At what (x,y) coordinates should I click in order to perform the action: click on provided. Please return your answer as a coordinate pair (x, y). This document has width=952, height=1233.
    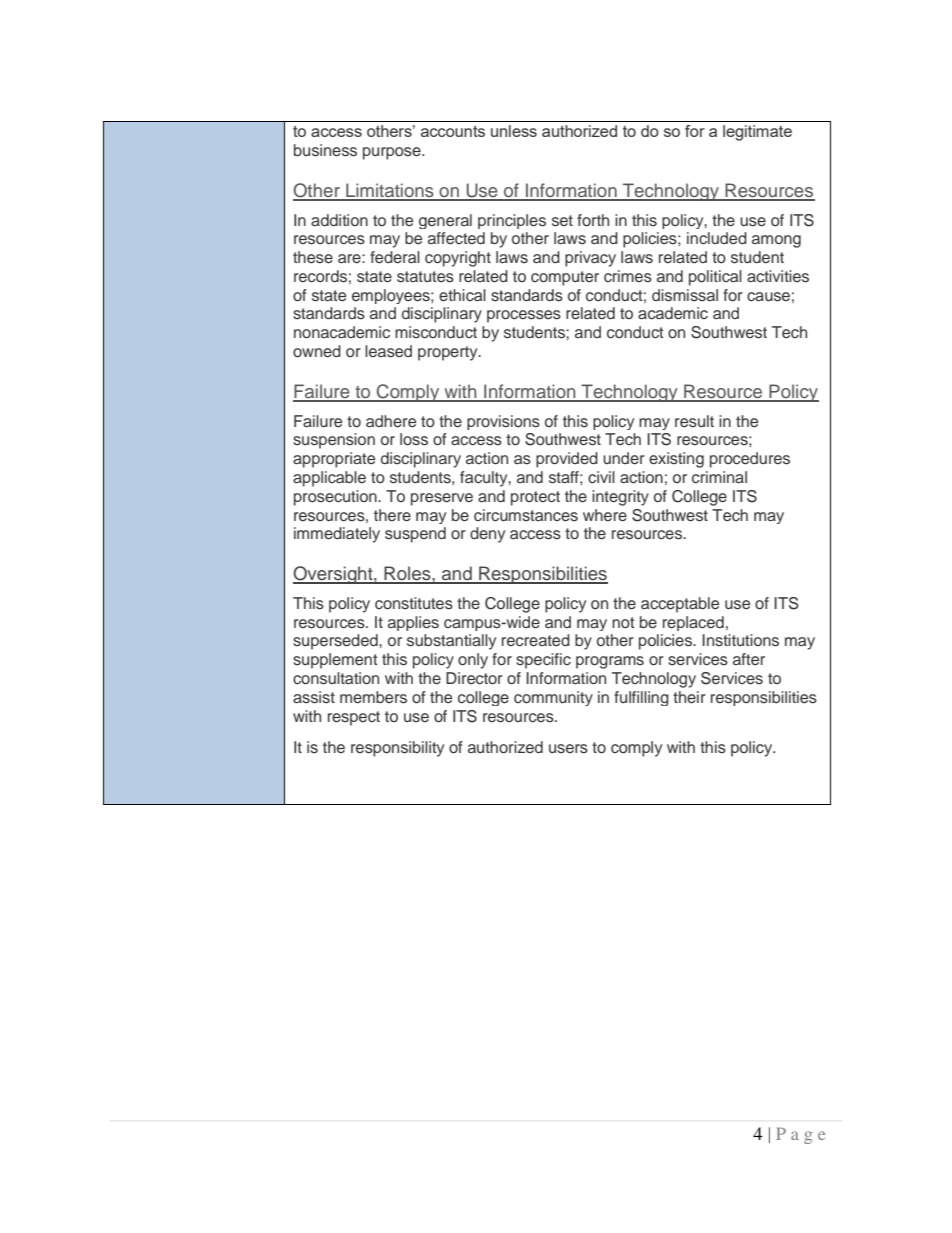
    Looking at the image, I should click on (567, 460).
